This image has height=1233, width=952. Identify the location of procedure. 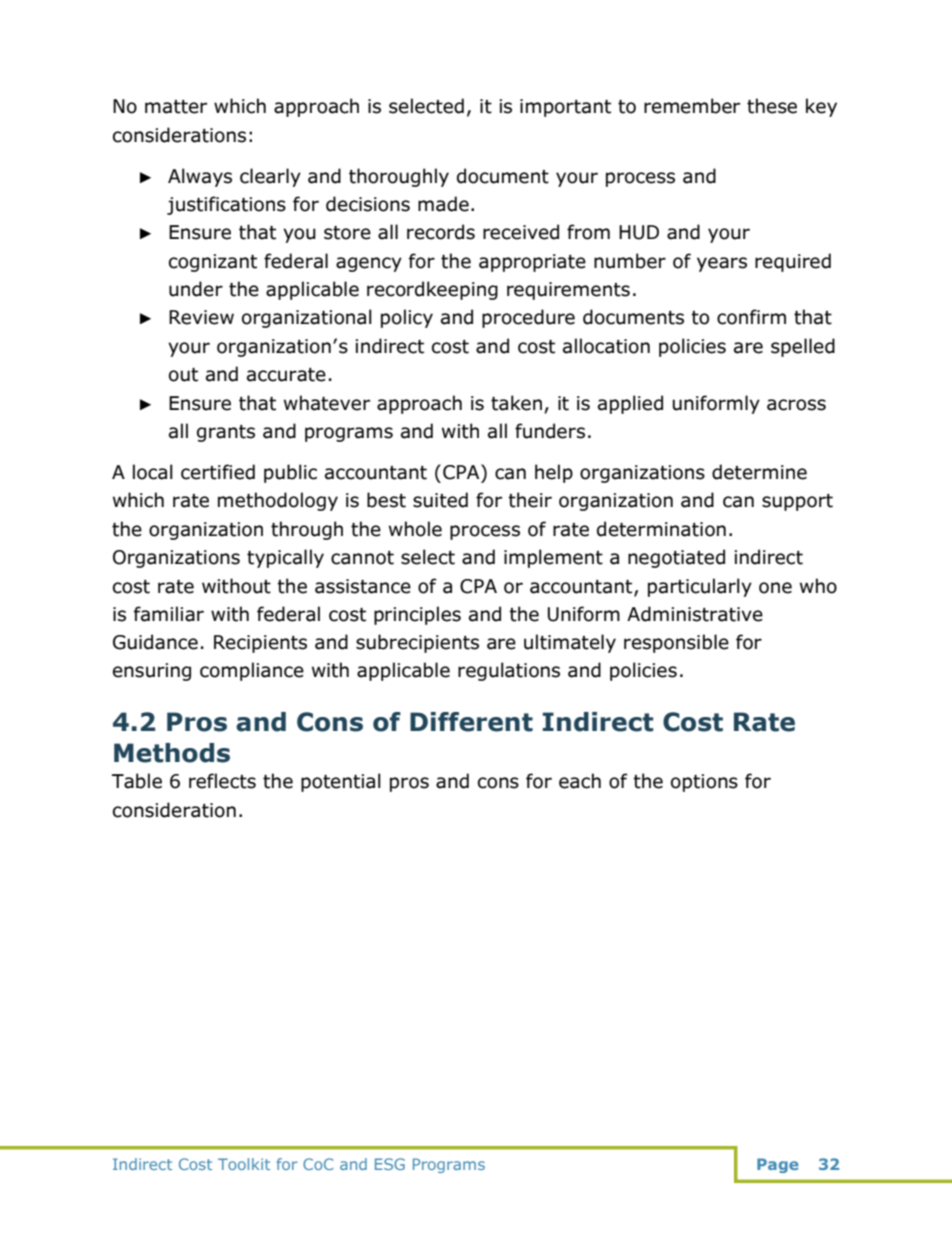
(528, 318).
